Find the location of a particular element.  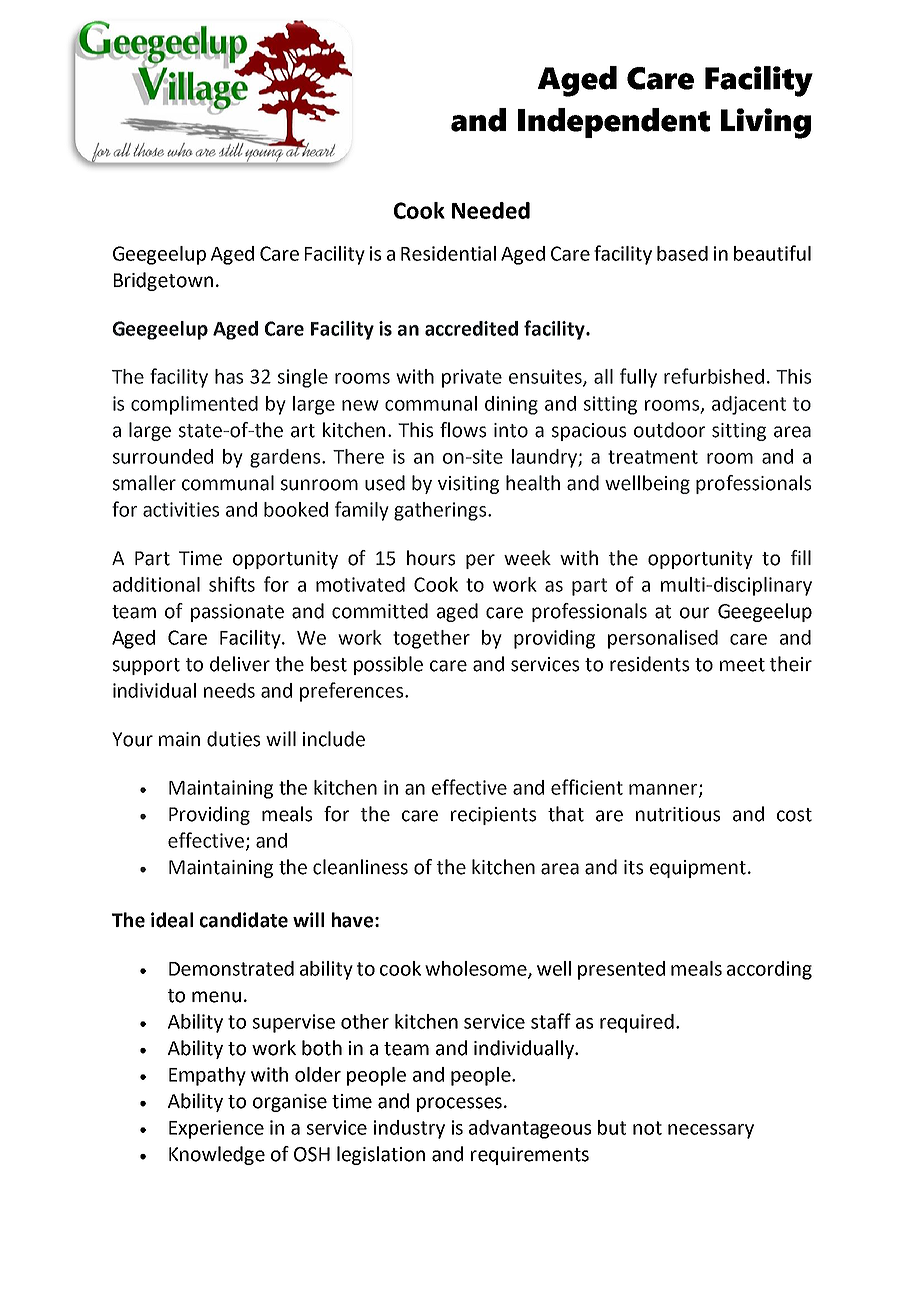

complimented is located at coordinates (194, 405).
